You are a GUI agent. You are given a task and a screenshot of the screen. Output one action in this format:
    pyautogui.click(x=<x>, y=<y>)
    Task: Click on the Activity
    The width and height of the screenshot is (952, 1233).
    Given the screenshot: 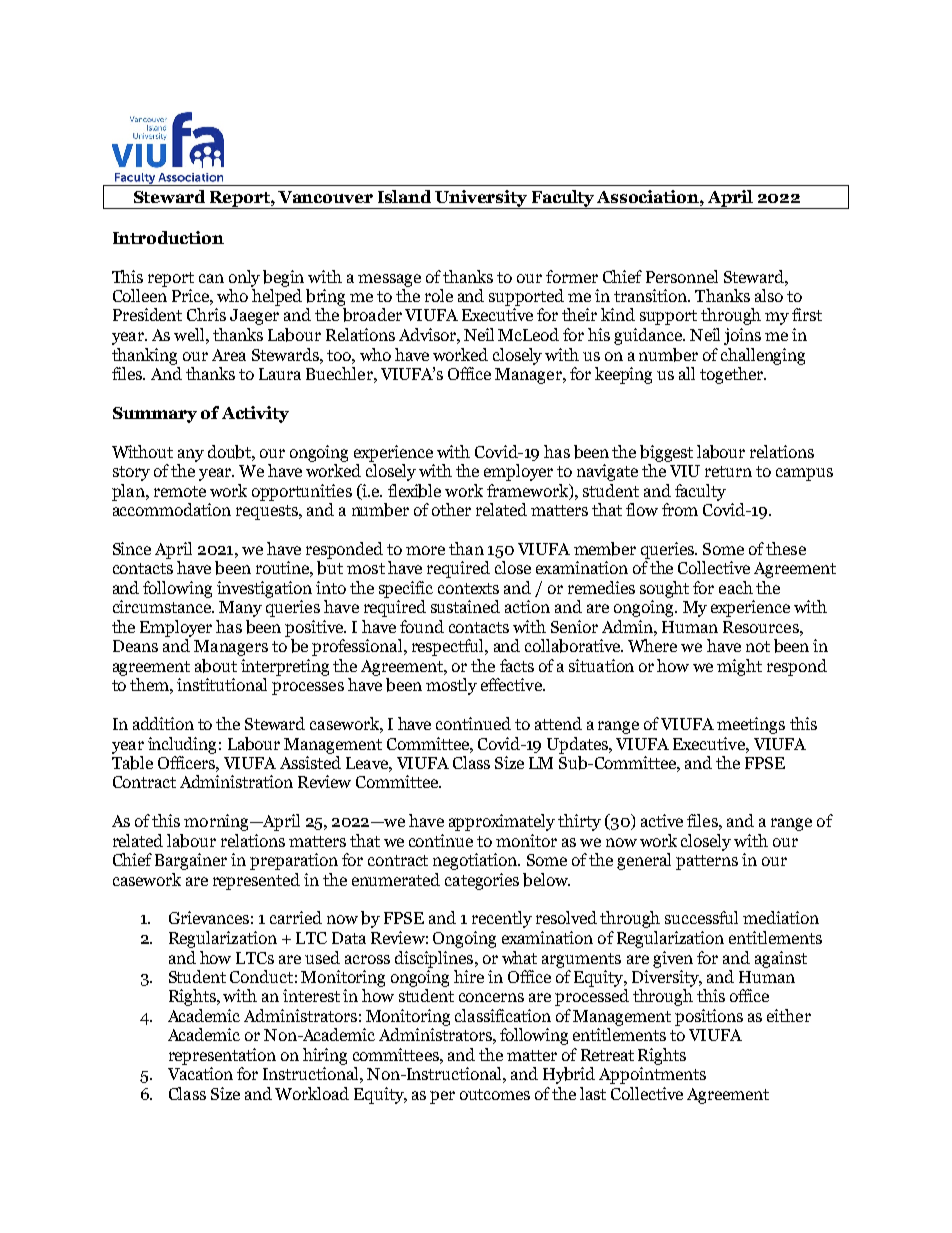 What is the action you would take?
    pyautogui.click(x=255, y=414)
